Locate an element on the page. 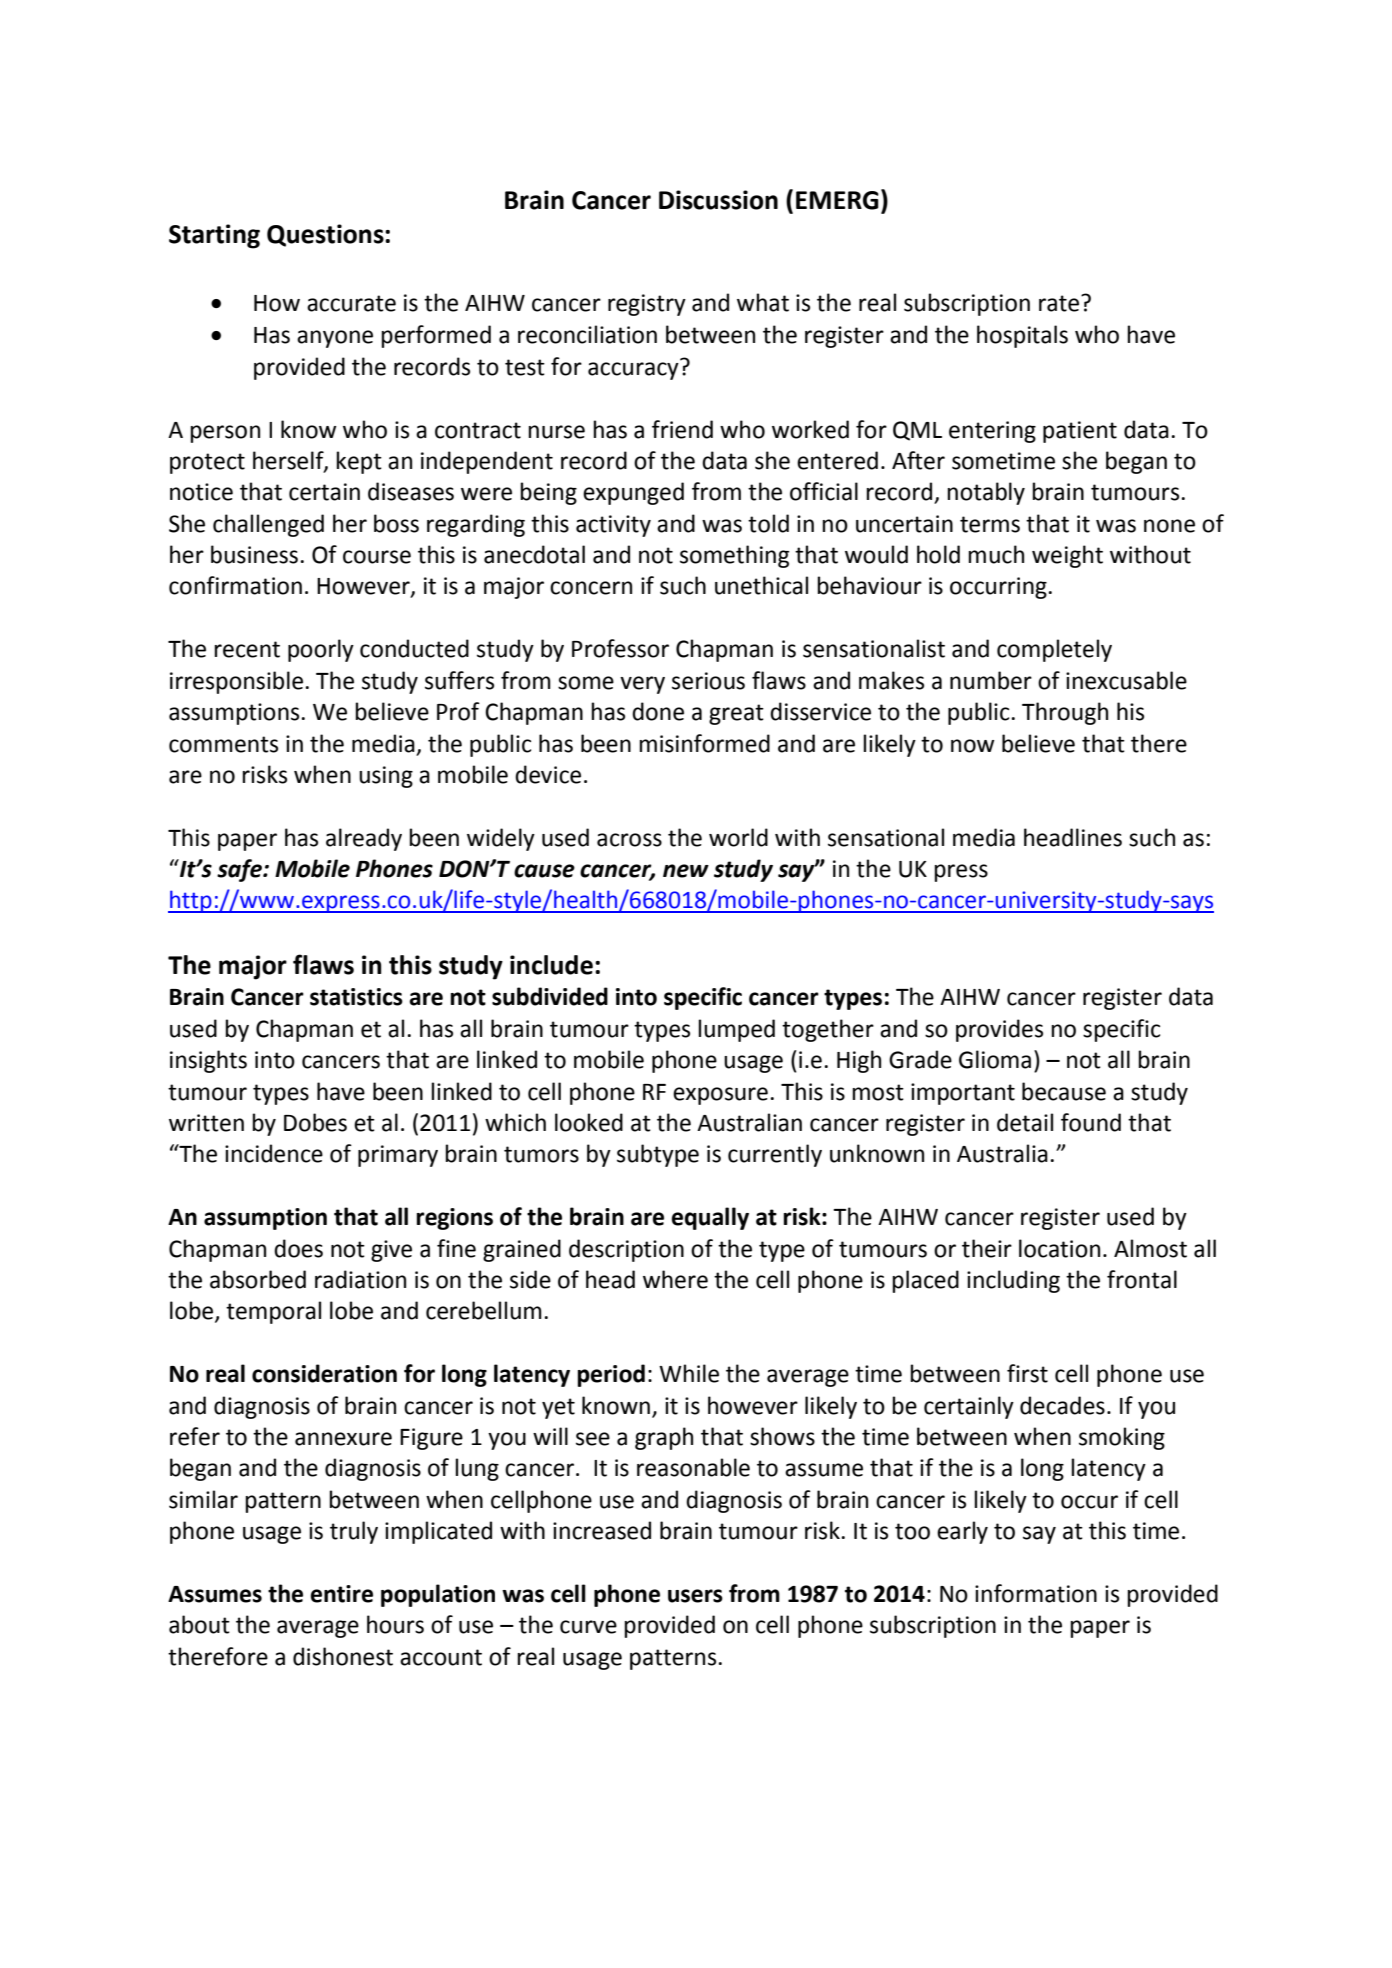 The image size is (1392, 1968). Questions is located at coordinates (326, 235).
